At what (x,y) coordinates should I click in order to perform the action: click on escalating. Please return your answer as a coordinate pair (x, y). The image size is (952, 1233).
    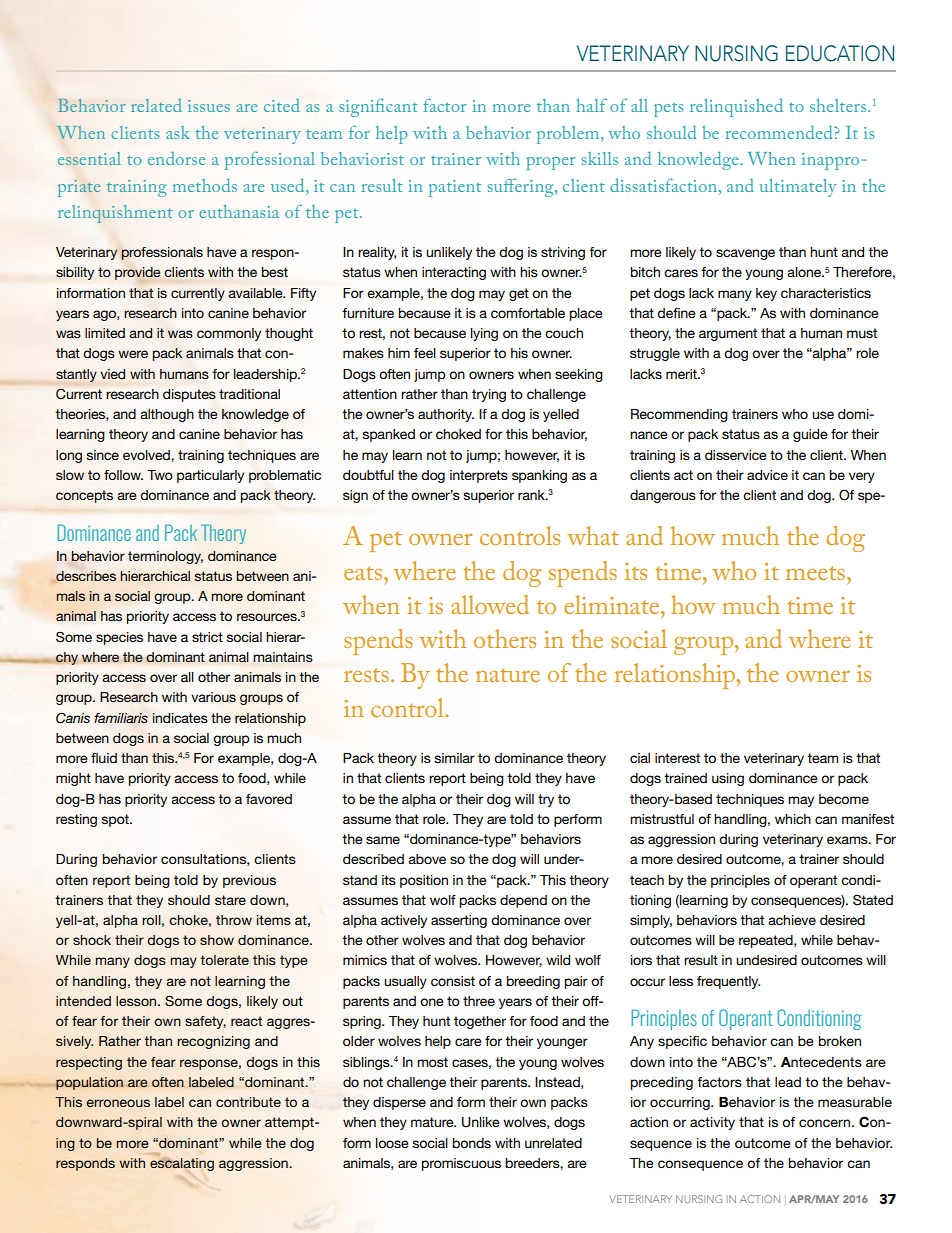
    Looking at the image, I should click on (182, 1164).
